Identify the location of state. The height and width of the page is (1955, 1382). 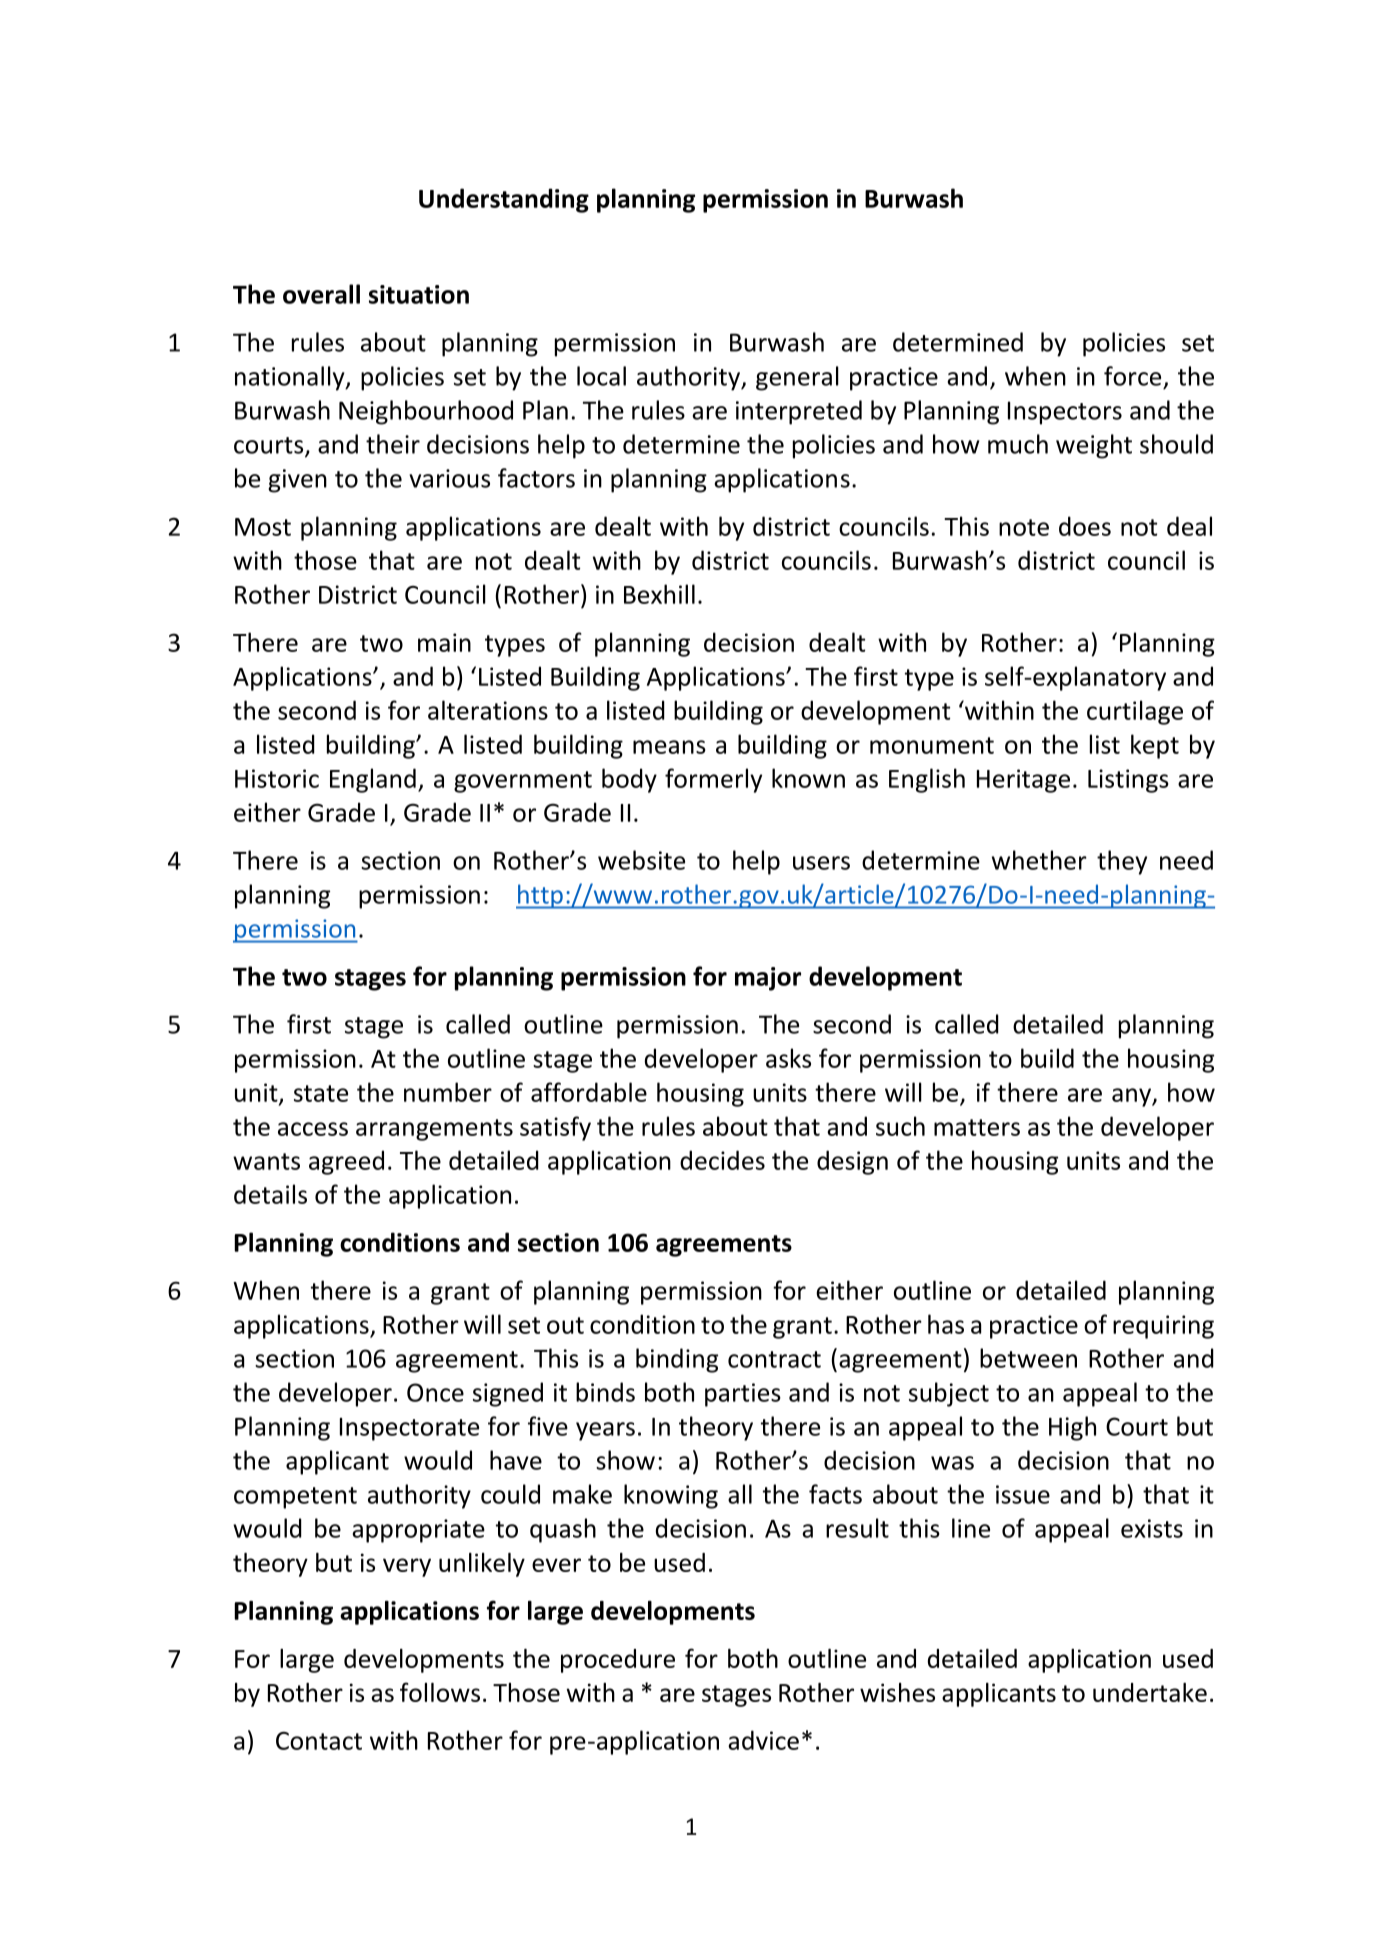
(321, 1093).
